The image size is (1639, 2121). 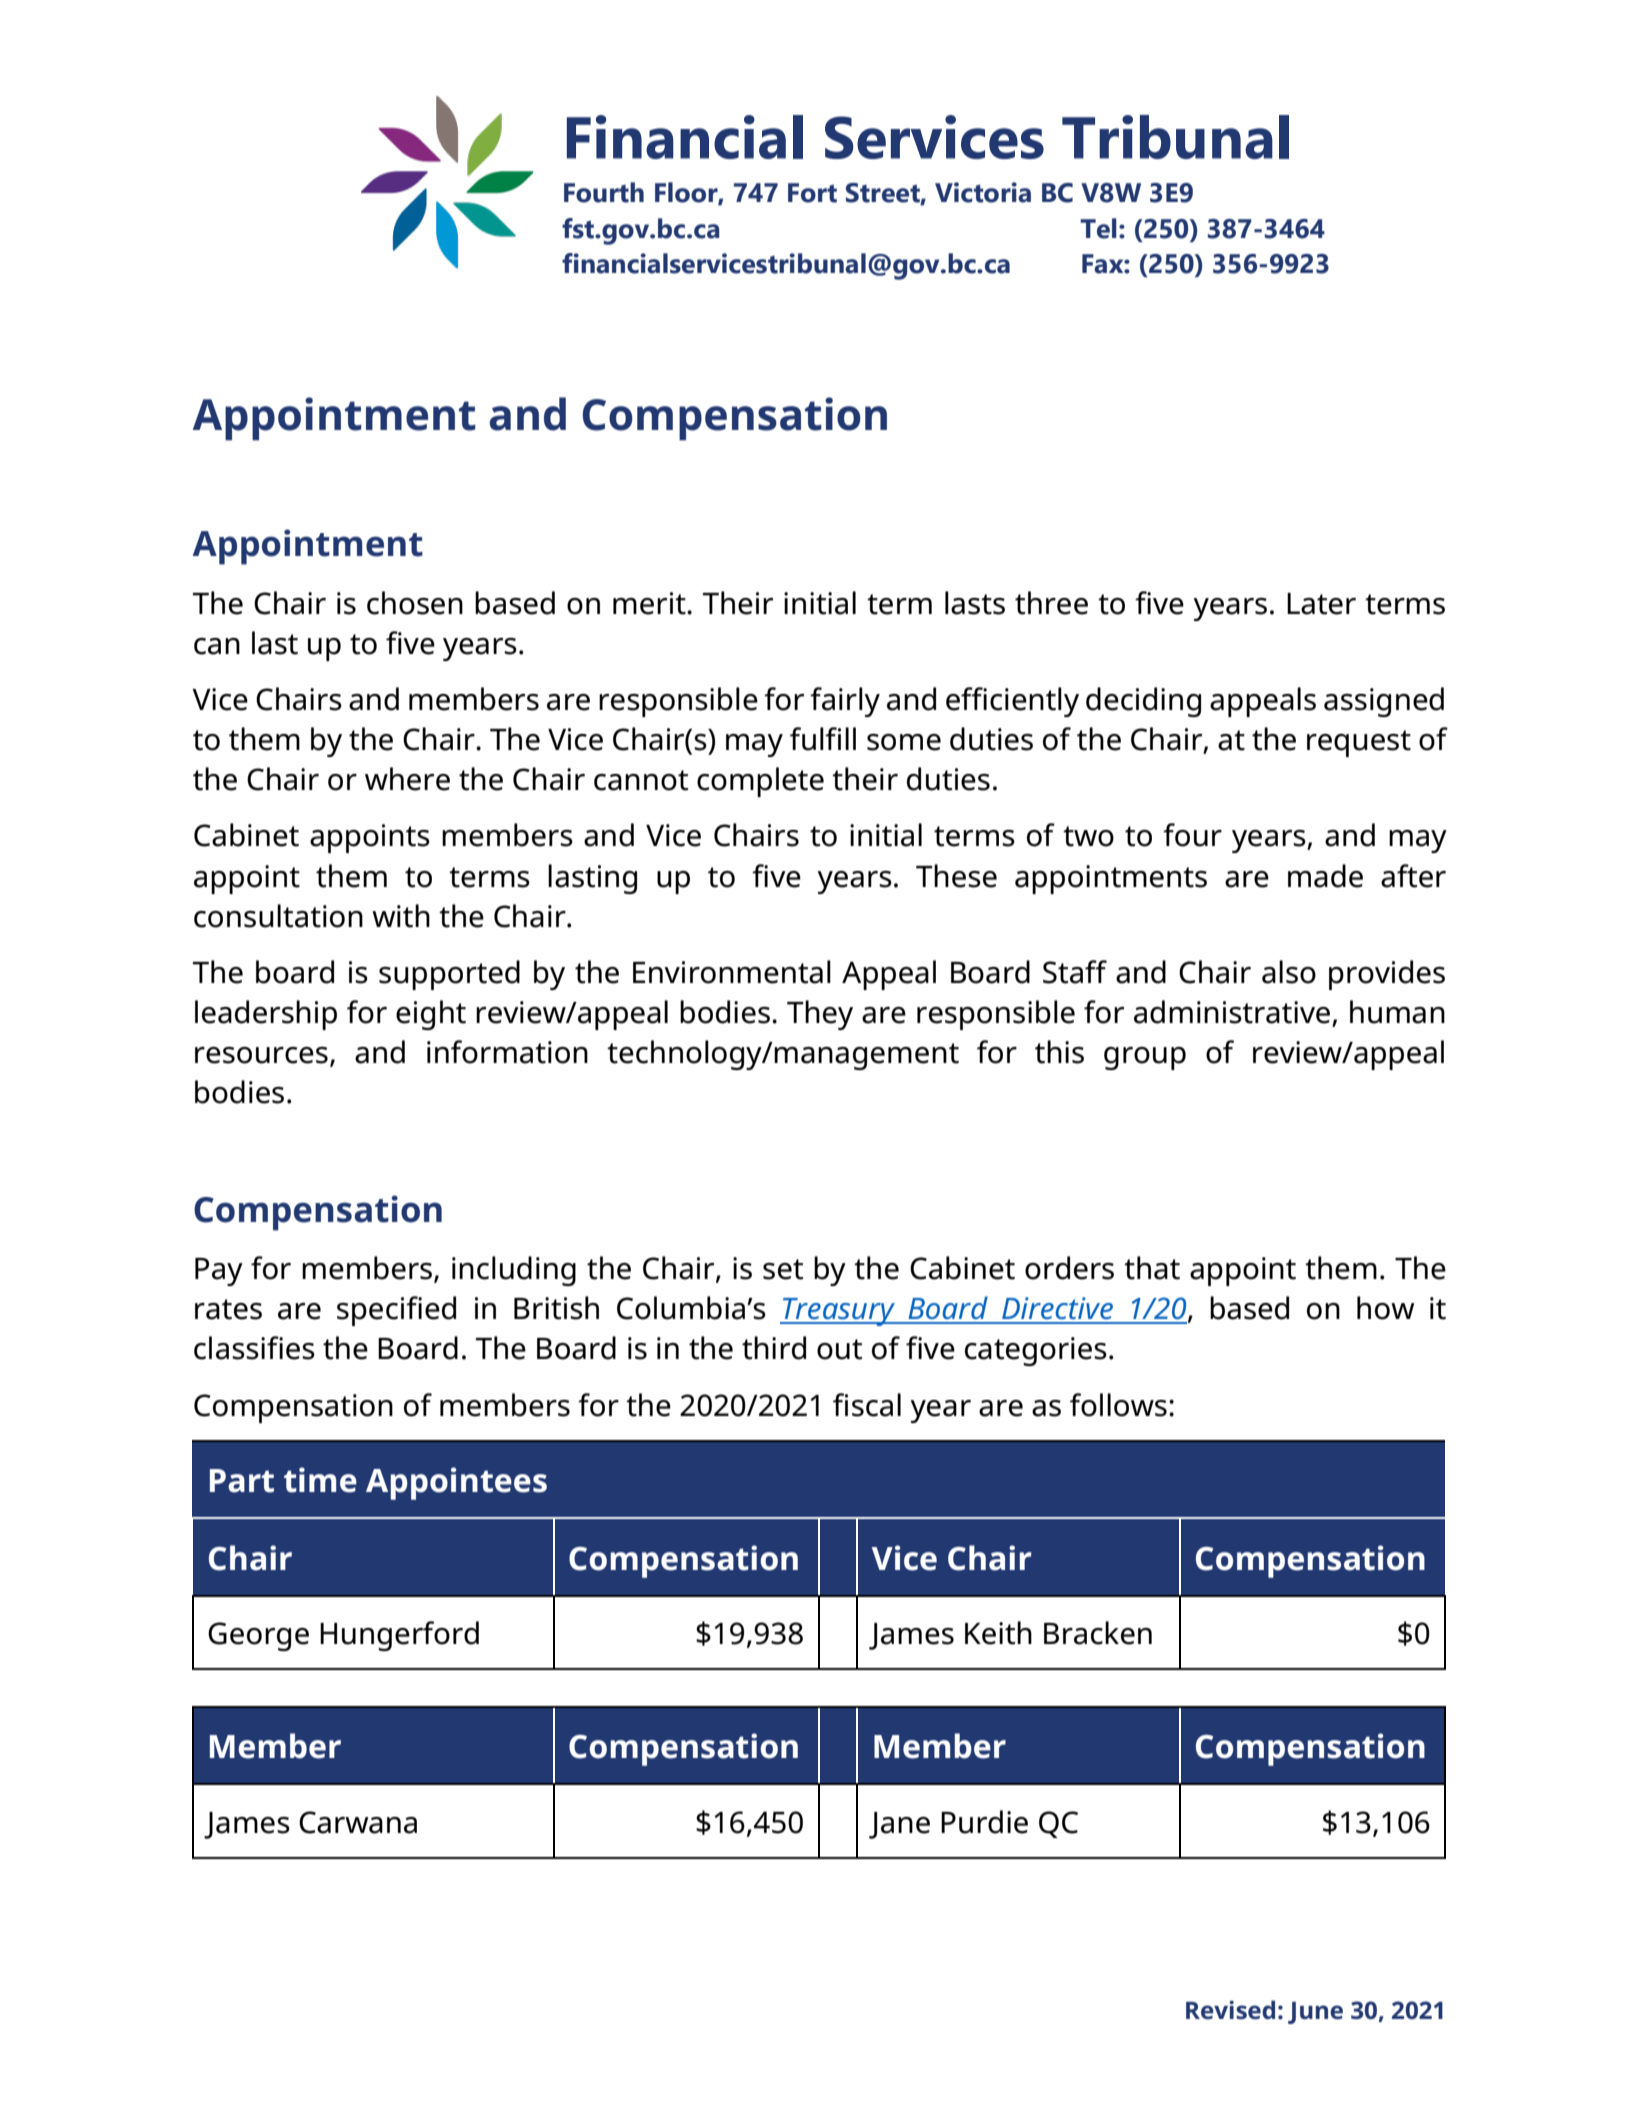 What do you see at coordinates (1098, 228) in the document?
I see `Tel` at bounding box center [1098, 228].
